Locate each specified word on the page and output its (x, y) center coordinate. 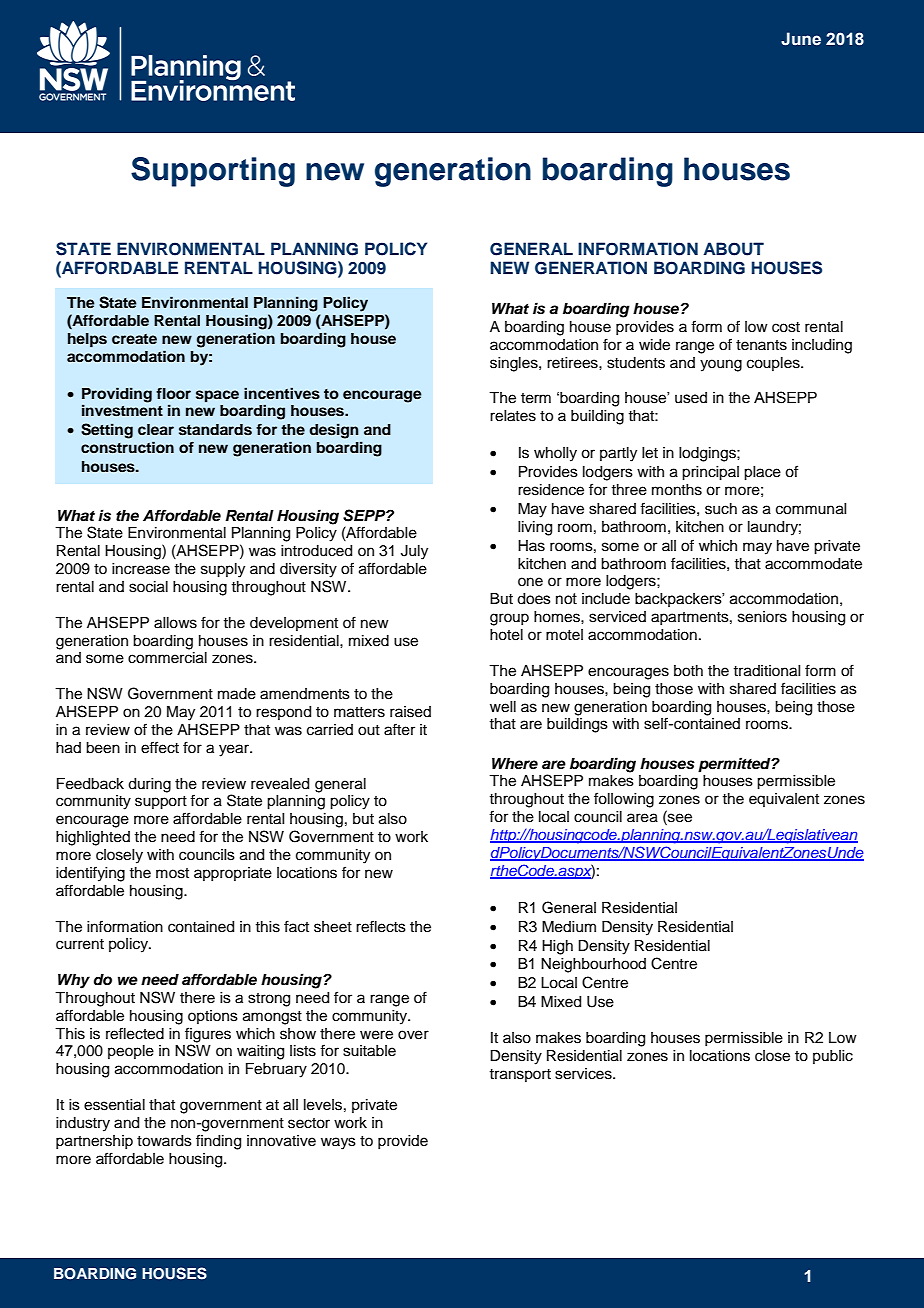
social (148, 587)
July (414, 552)
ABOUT (733, 249)
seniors (762, 617)
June (801, 39)
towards (164, 1141)
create (134, 339)
